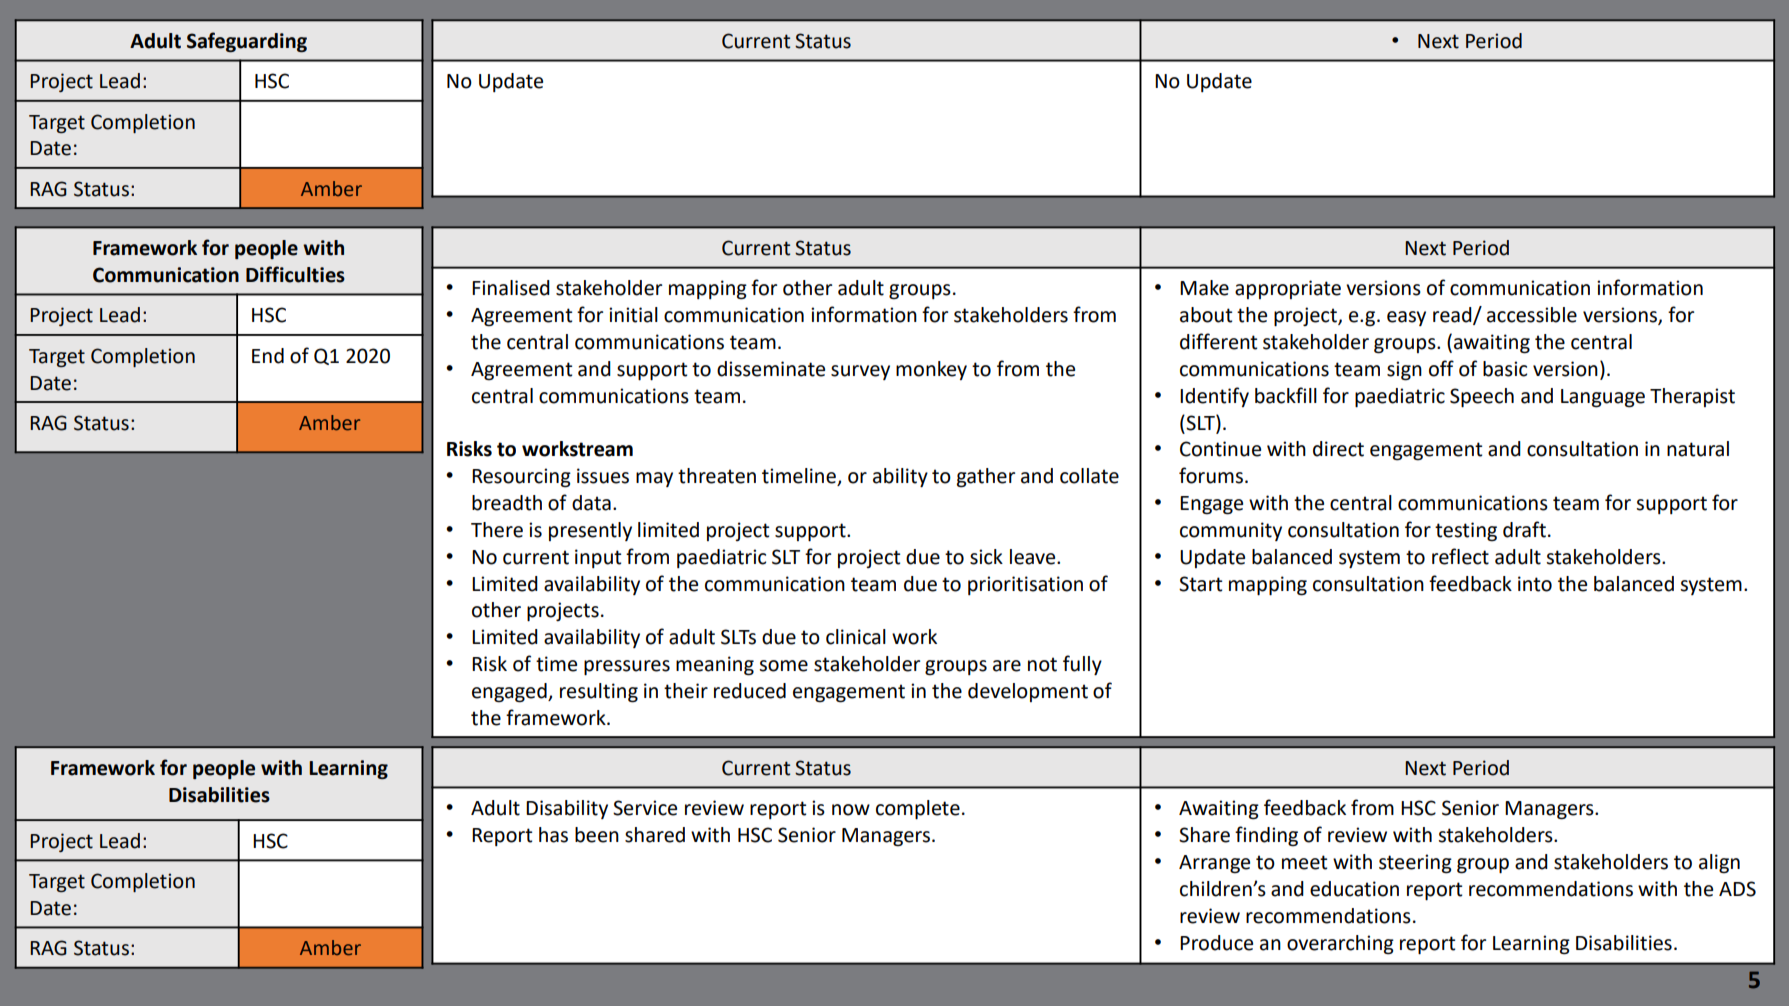  Describe the element at coordinates (1204, 288) in the screenshot. I see `Make` at that location.
